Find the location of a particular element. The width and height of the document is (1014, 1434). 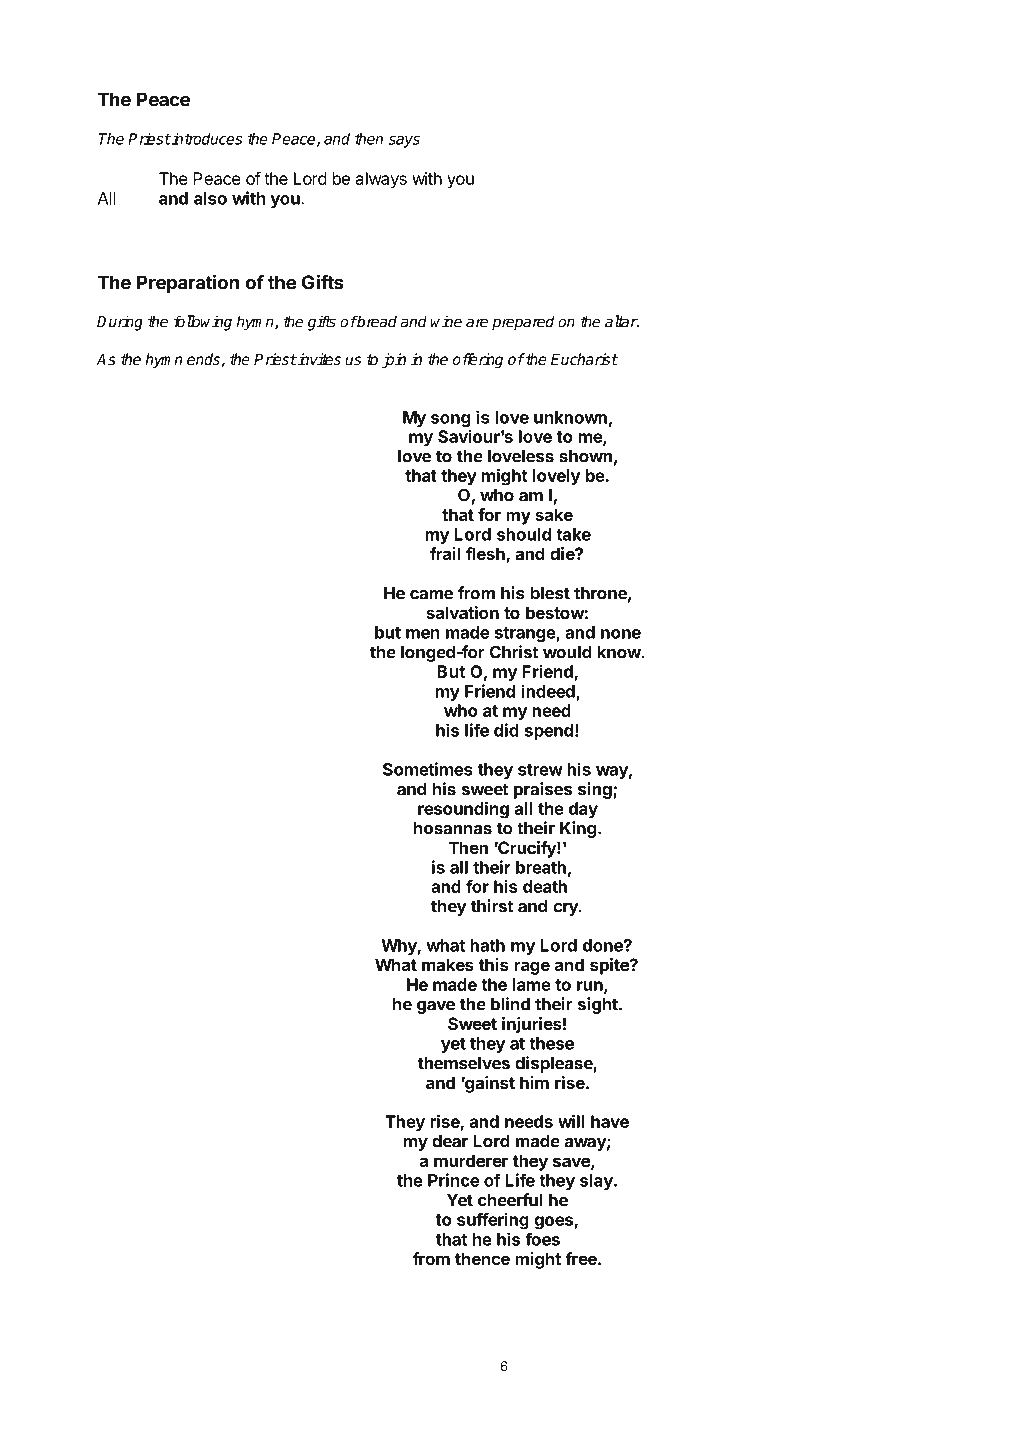

always is located at coordinates (381, 180).
